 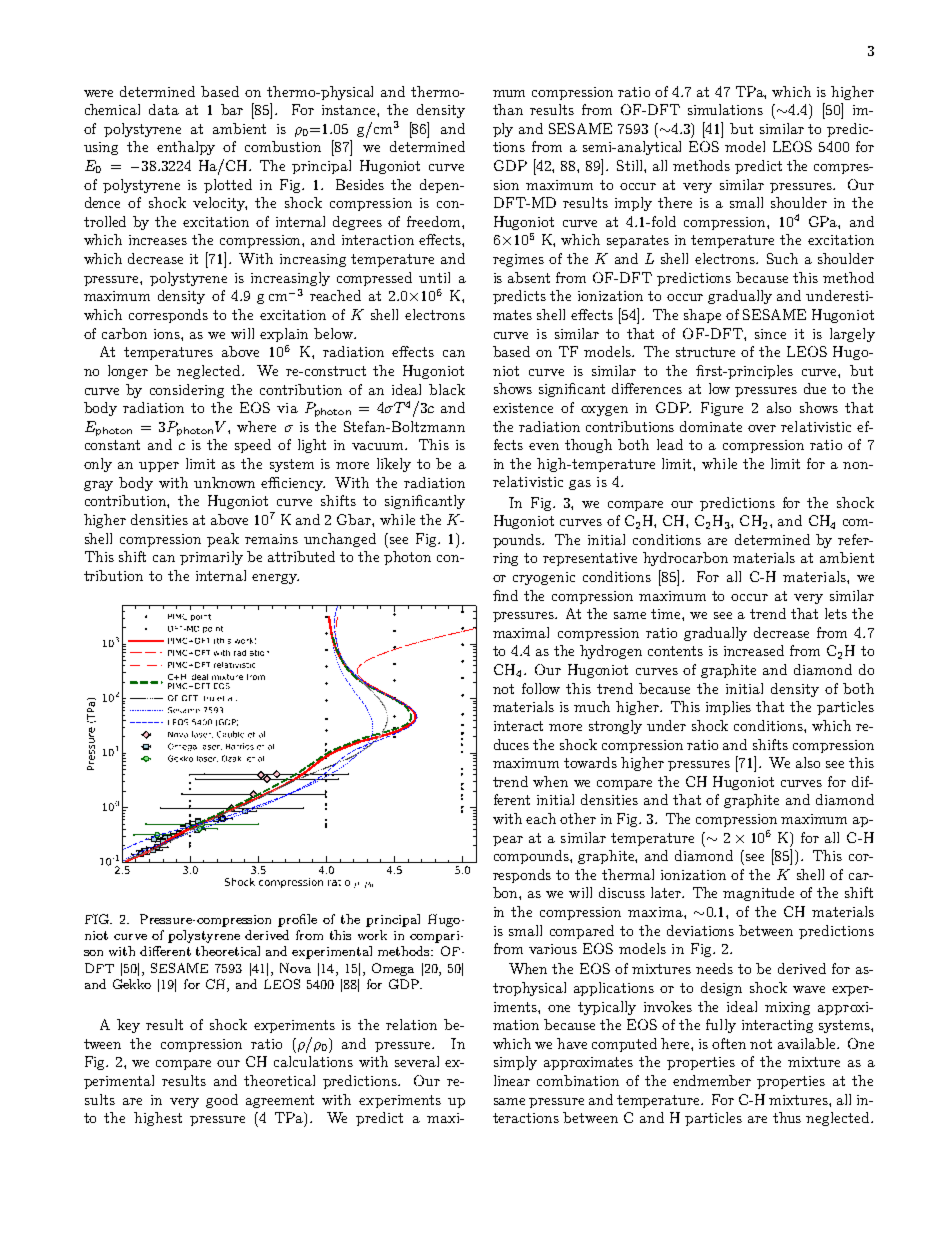 What do you see at coordinates (434, 277) in the document?
I see `until` at bounding box center [434, 277].
